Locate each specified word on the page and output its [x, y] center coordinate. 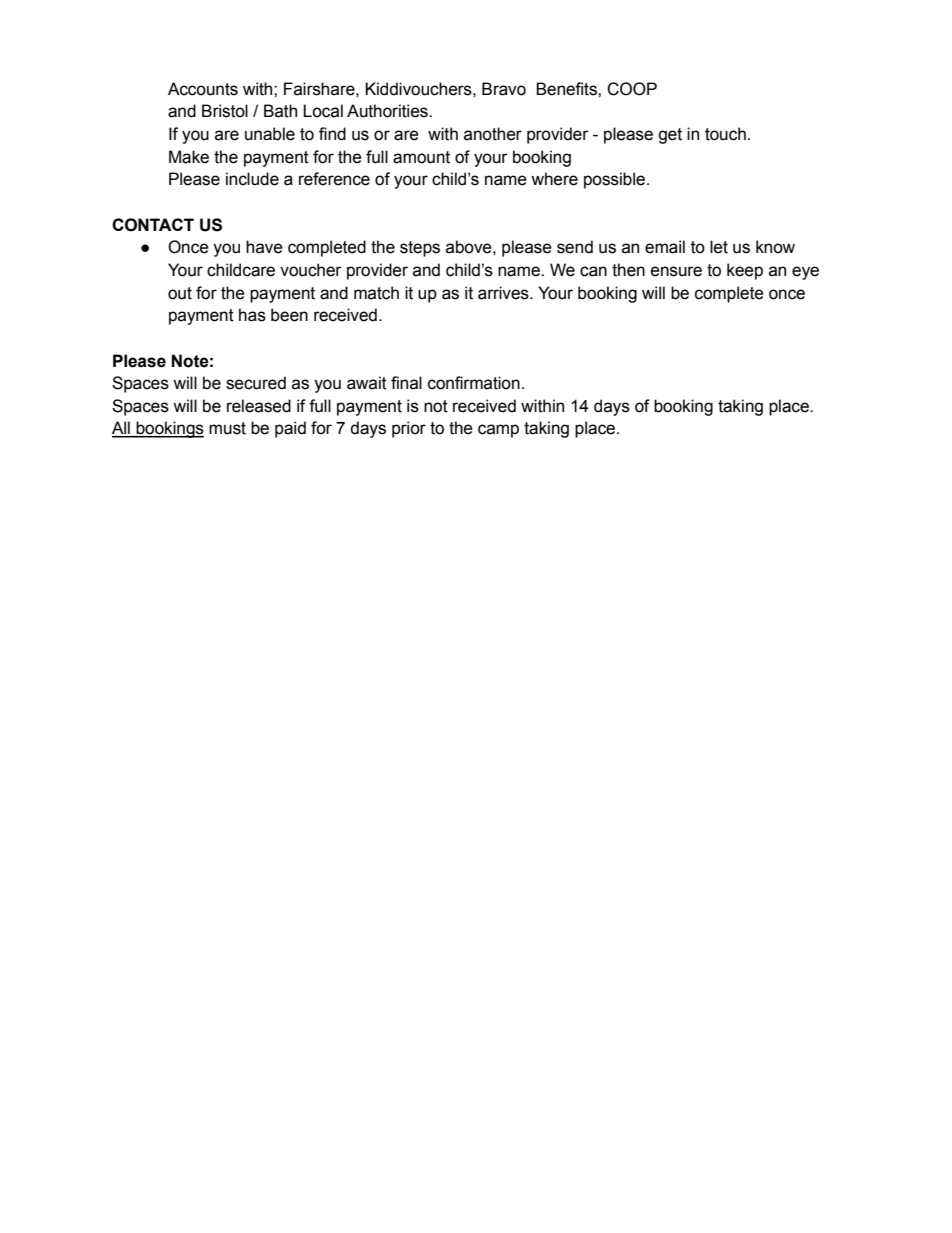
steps [420, 249]
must [227, 428]
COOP [632, 89]
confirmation [474, 383]
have [264, 247]
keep [745, 271]
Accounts [203, 89]
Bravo [504, 89]
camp [498, 431]
